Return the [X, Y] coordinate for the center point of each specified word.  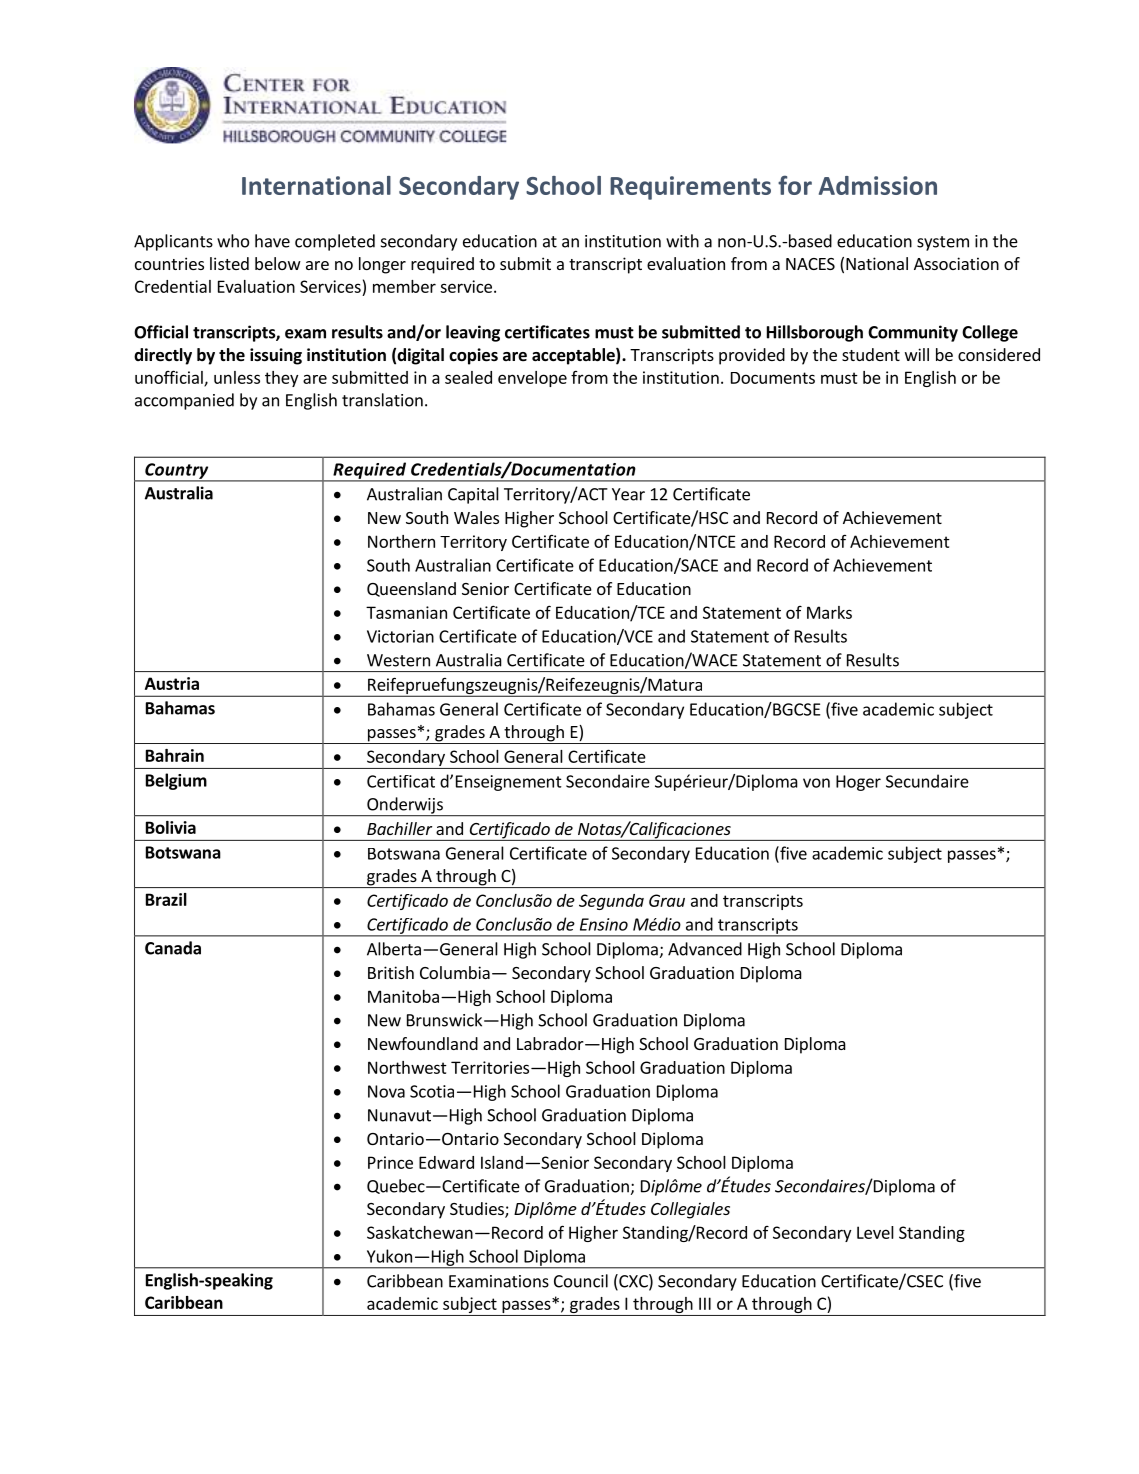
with [682, 241]
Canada [173, 948]
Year [628, 494]
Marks [829, 612]
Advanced [705, 949]
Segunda [611, 902]
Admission [878, 185]
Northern [401, 541]
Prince [390, 1162]
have [272, 241]
